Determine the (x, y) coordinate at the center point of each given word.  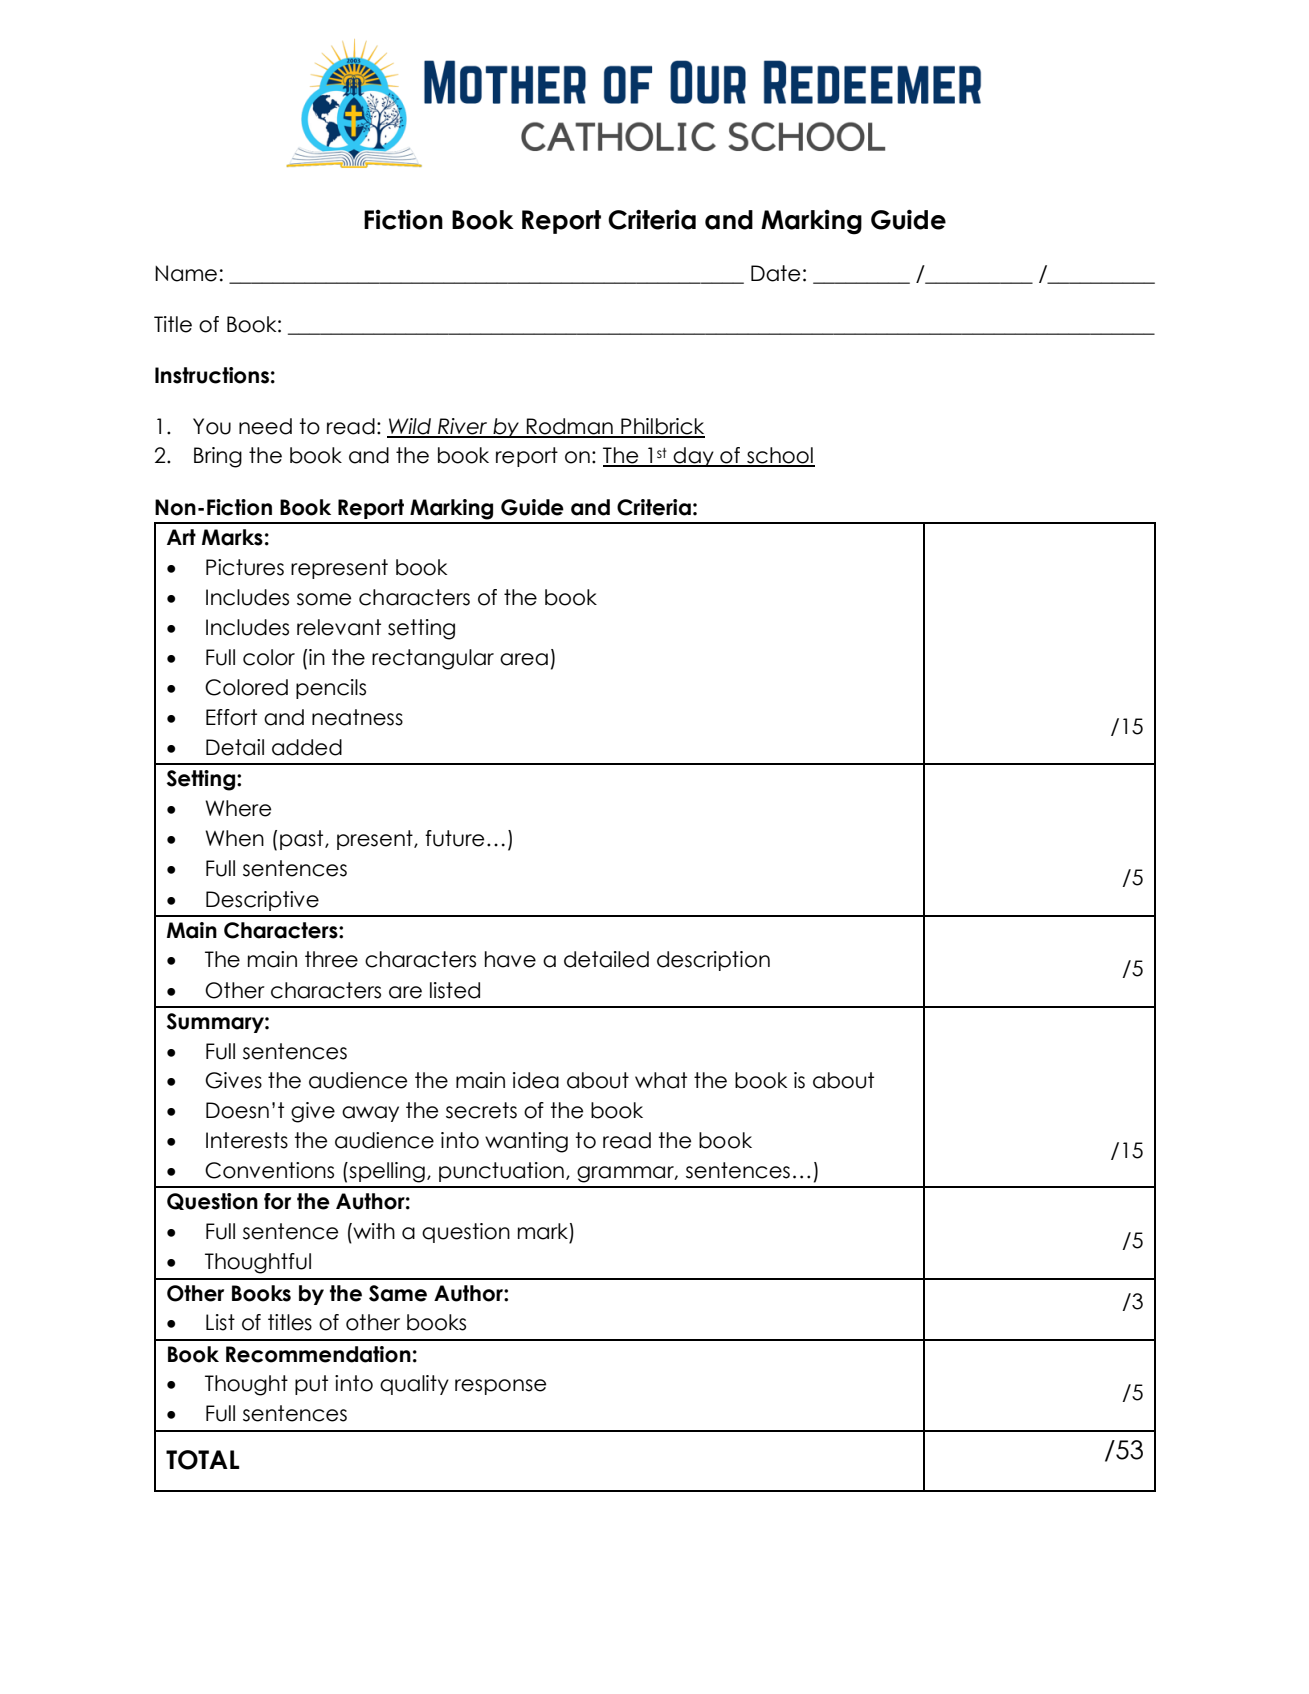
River (463, 427)
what (661, 1080)
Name (186, 273)
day (694, 457)
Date (775, 273)
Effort (231, 717)
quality (414, 1385)
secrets (481, 1110)
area (524, 659)
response (500, 1387)
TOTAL (203, 1460)
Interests (247, 1140)
